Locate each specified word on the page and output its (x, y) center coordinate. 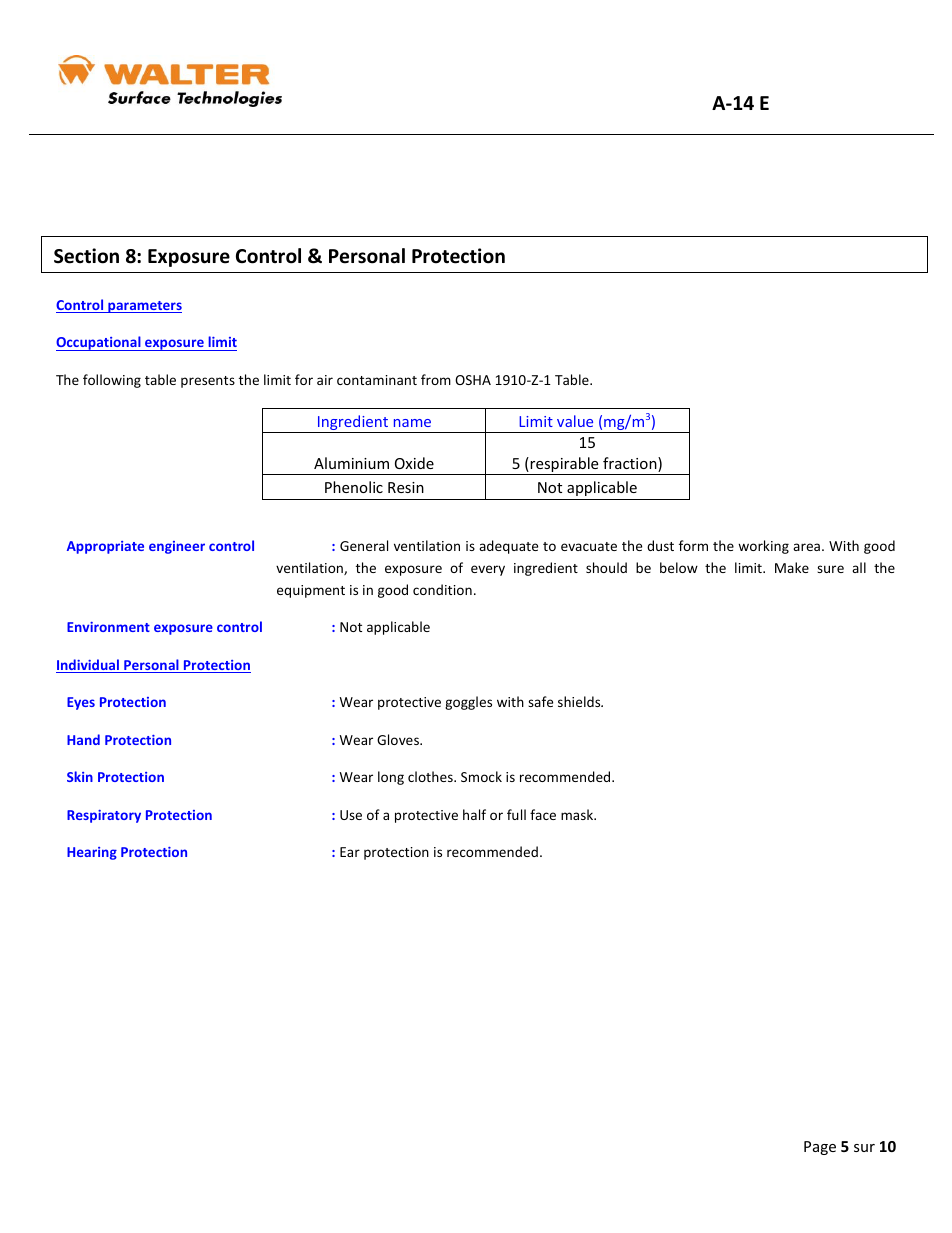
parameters (144, 307)
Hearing (92, 853)
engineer (177, 547)
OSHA (473, 380)
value (575, 421)
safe (540, 701)
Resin (406, 487)
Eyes (81, 703)
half (474, 814)
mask (578, 814)
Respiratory (104, 816)
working (763, 547)
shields (580, 701)
